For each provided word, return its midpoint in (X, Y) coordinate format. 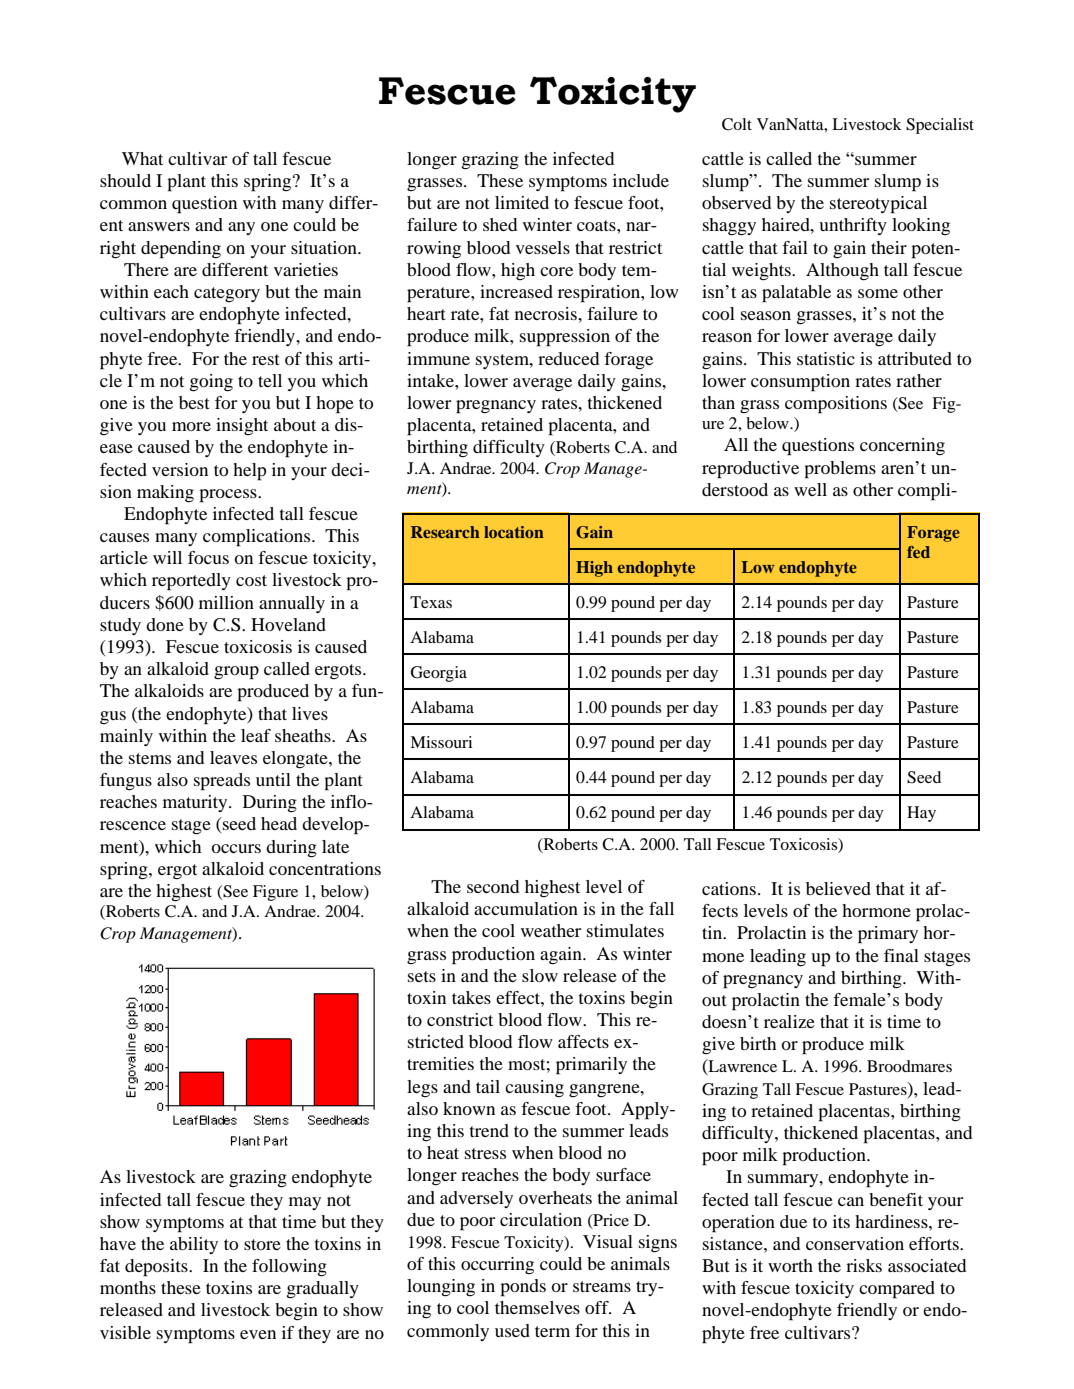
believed (838, 888)
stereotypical (878, 205)
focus (208, 557)
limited (522, 202)
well (810, 489)
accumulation (526, 908)
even (258, 1334)
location (514, 532)
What (142, 158)
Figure (275, 893)
